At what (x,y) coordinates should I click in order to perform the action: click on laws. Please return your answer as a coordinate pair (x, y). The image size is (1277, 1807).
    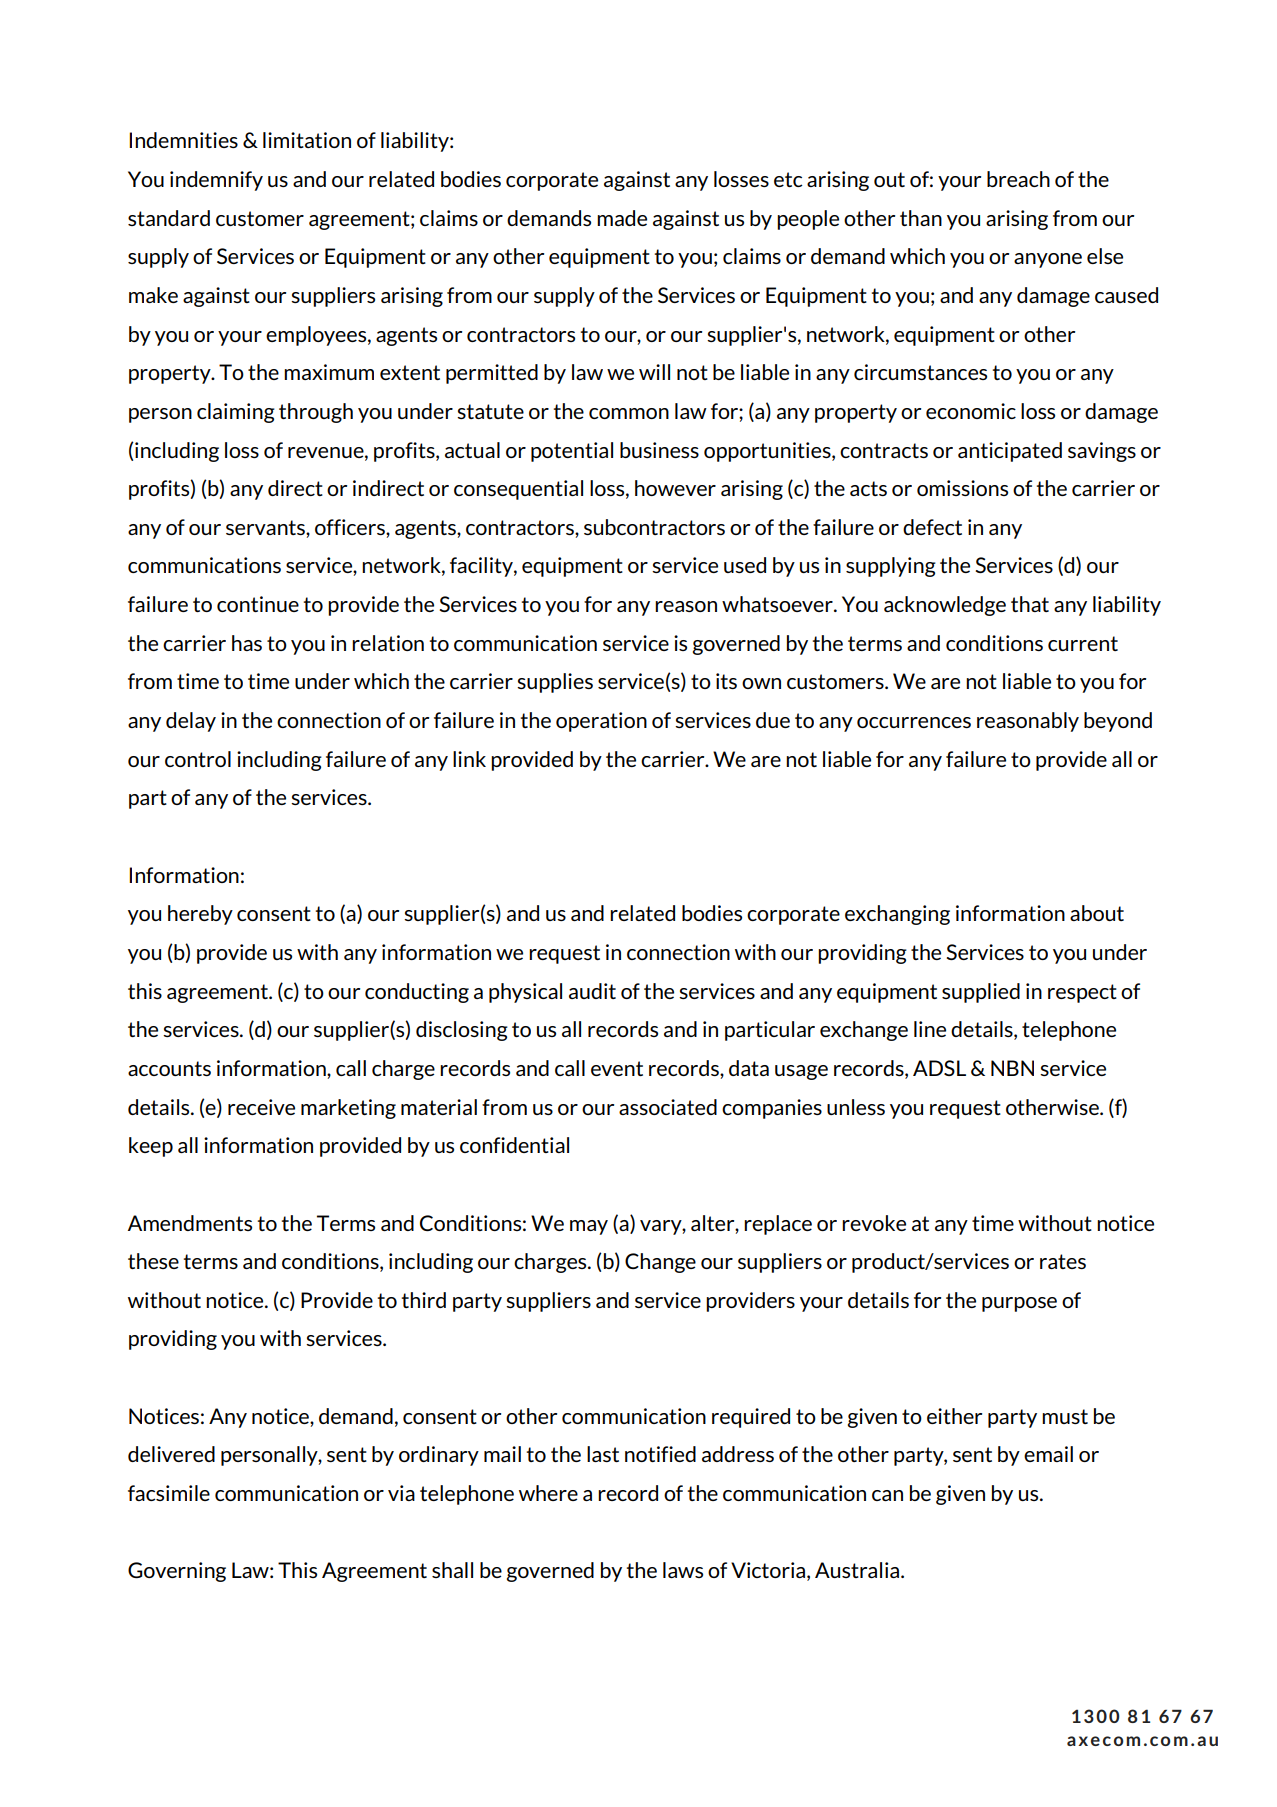
    Looking at the image, I should click on (683, 1570).
